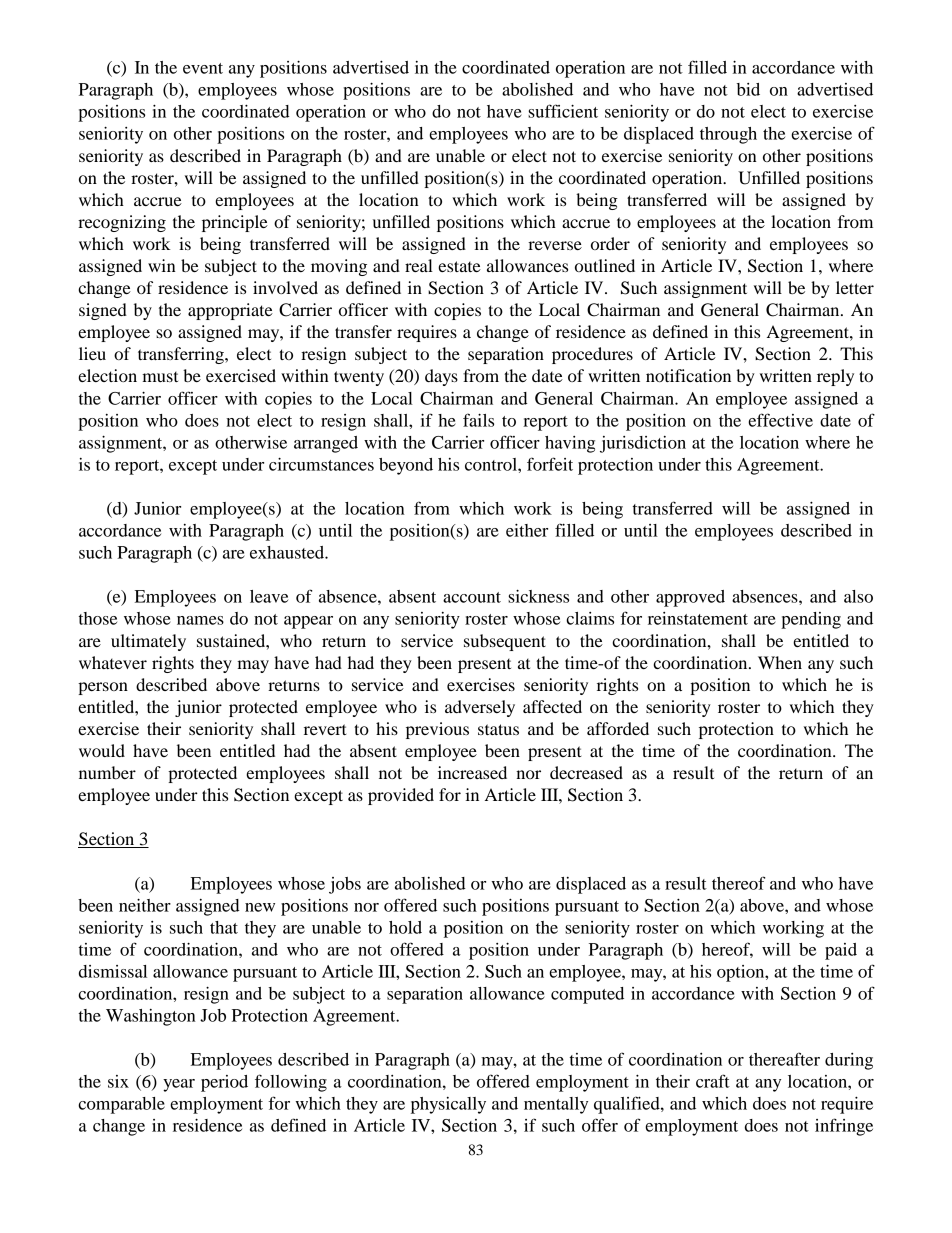  Describe the element at coordinates (563, 111) in the document. I see `sufficient` at that location.
